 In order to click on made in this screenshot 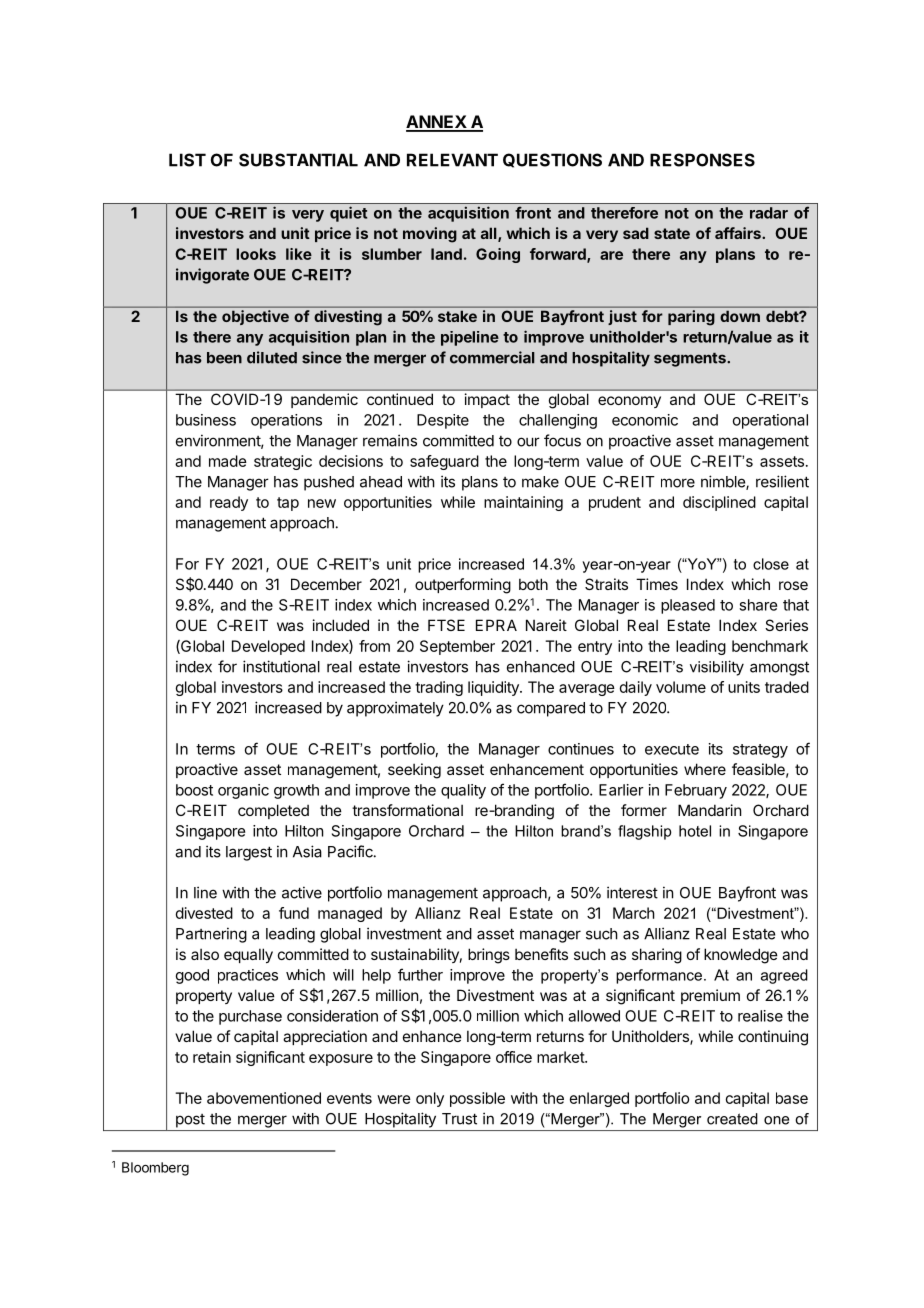, I will do `click(228, 461)`.
